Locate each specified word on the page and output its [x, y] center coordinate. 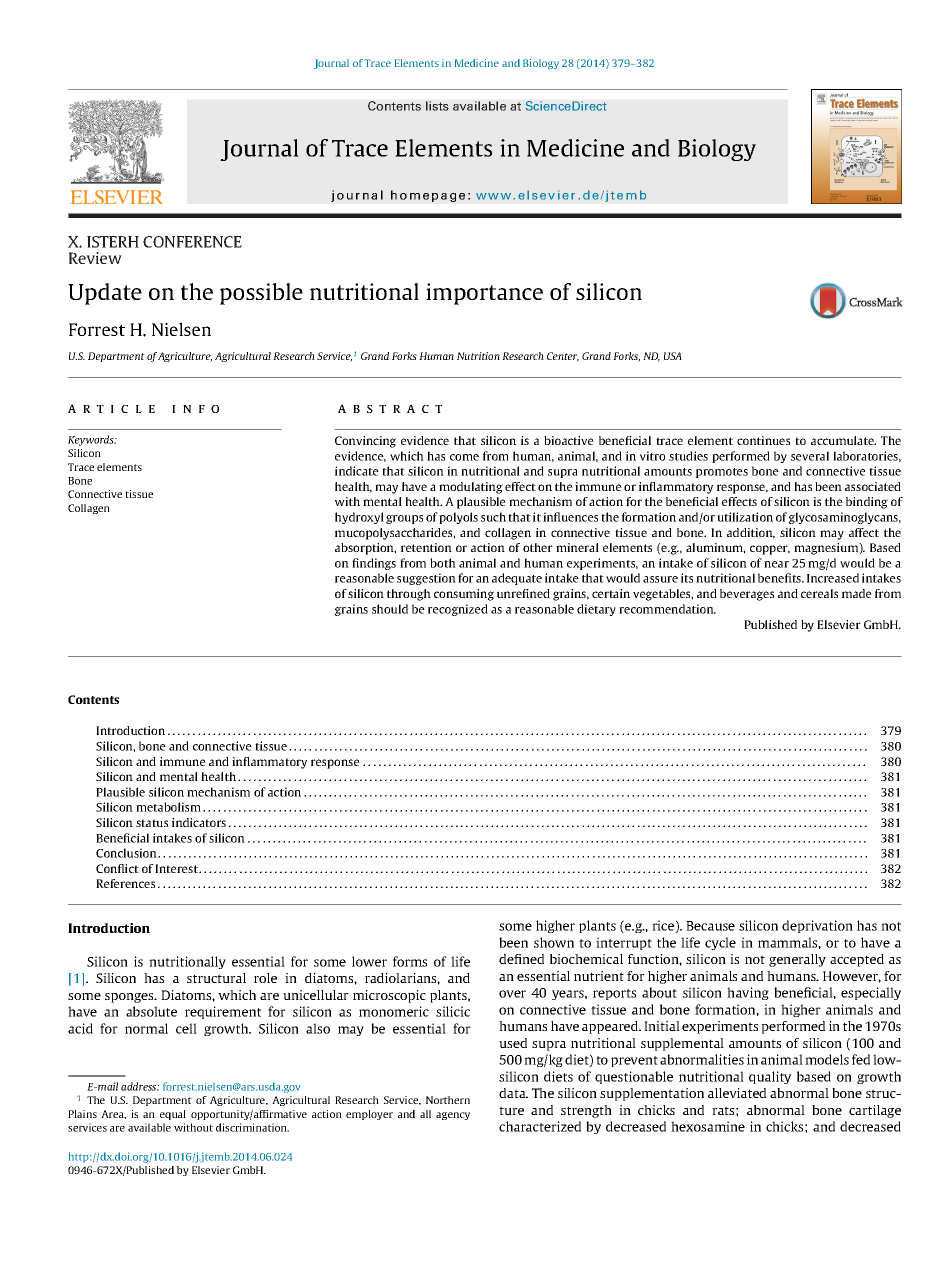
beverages [747, 595]
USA [673, 356]
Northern [448, 1100]
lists [437, 106]
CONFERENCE [192, 242]
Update [105, 294]
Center [563, 357]
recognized [458, 610]
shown [554, 942]
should [390, 609]
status [152, 823]
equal [173, 1115]
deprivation [817, 926]
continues [763, 440]
